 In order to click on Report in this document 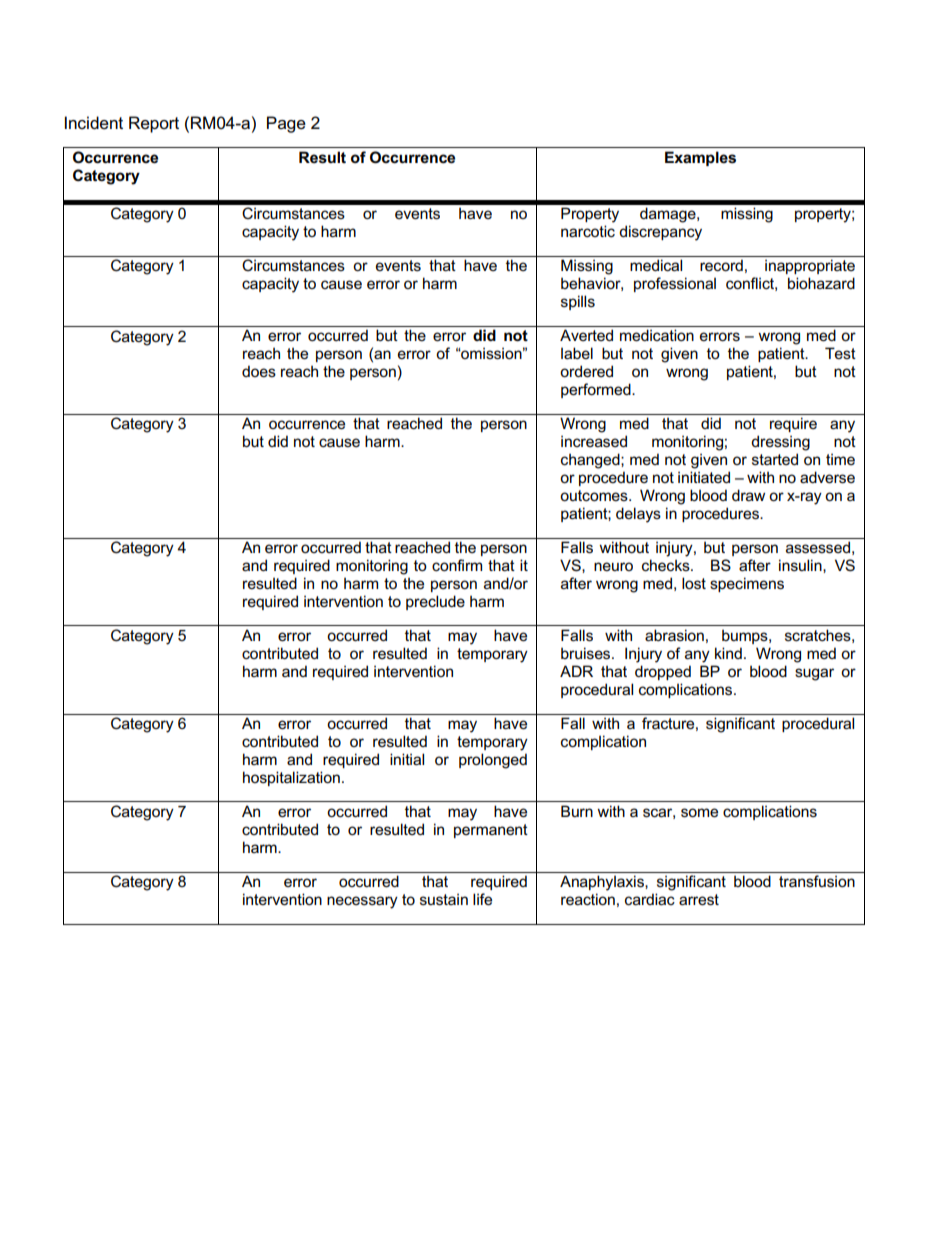, I will do `click(154, 124)`.
